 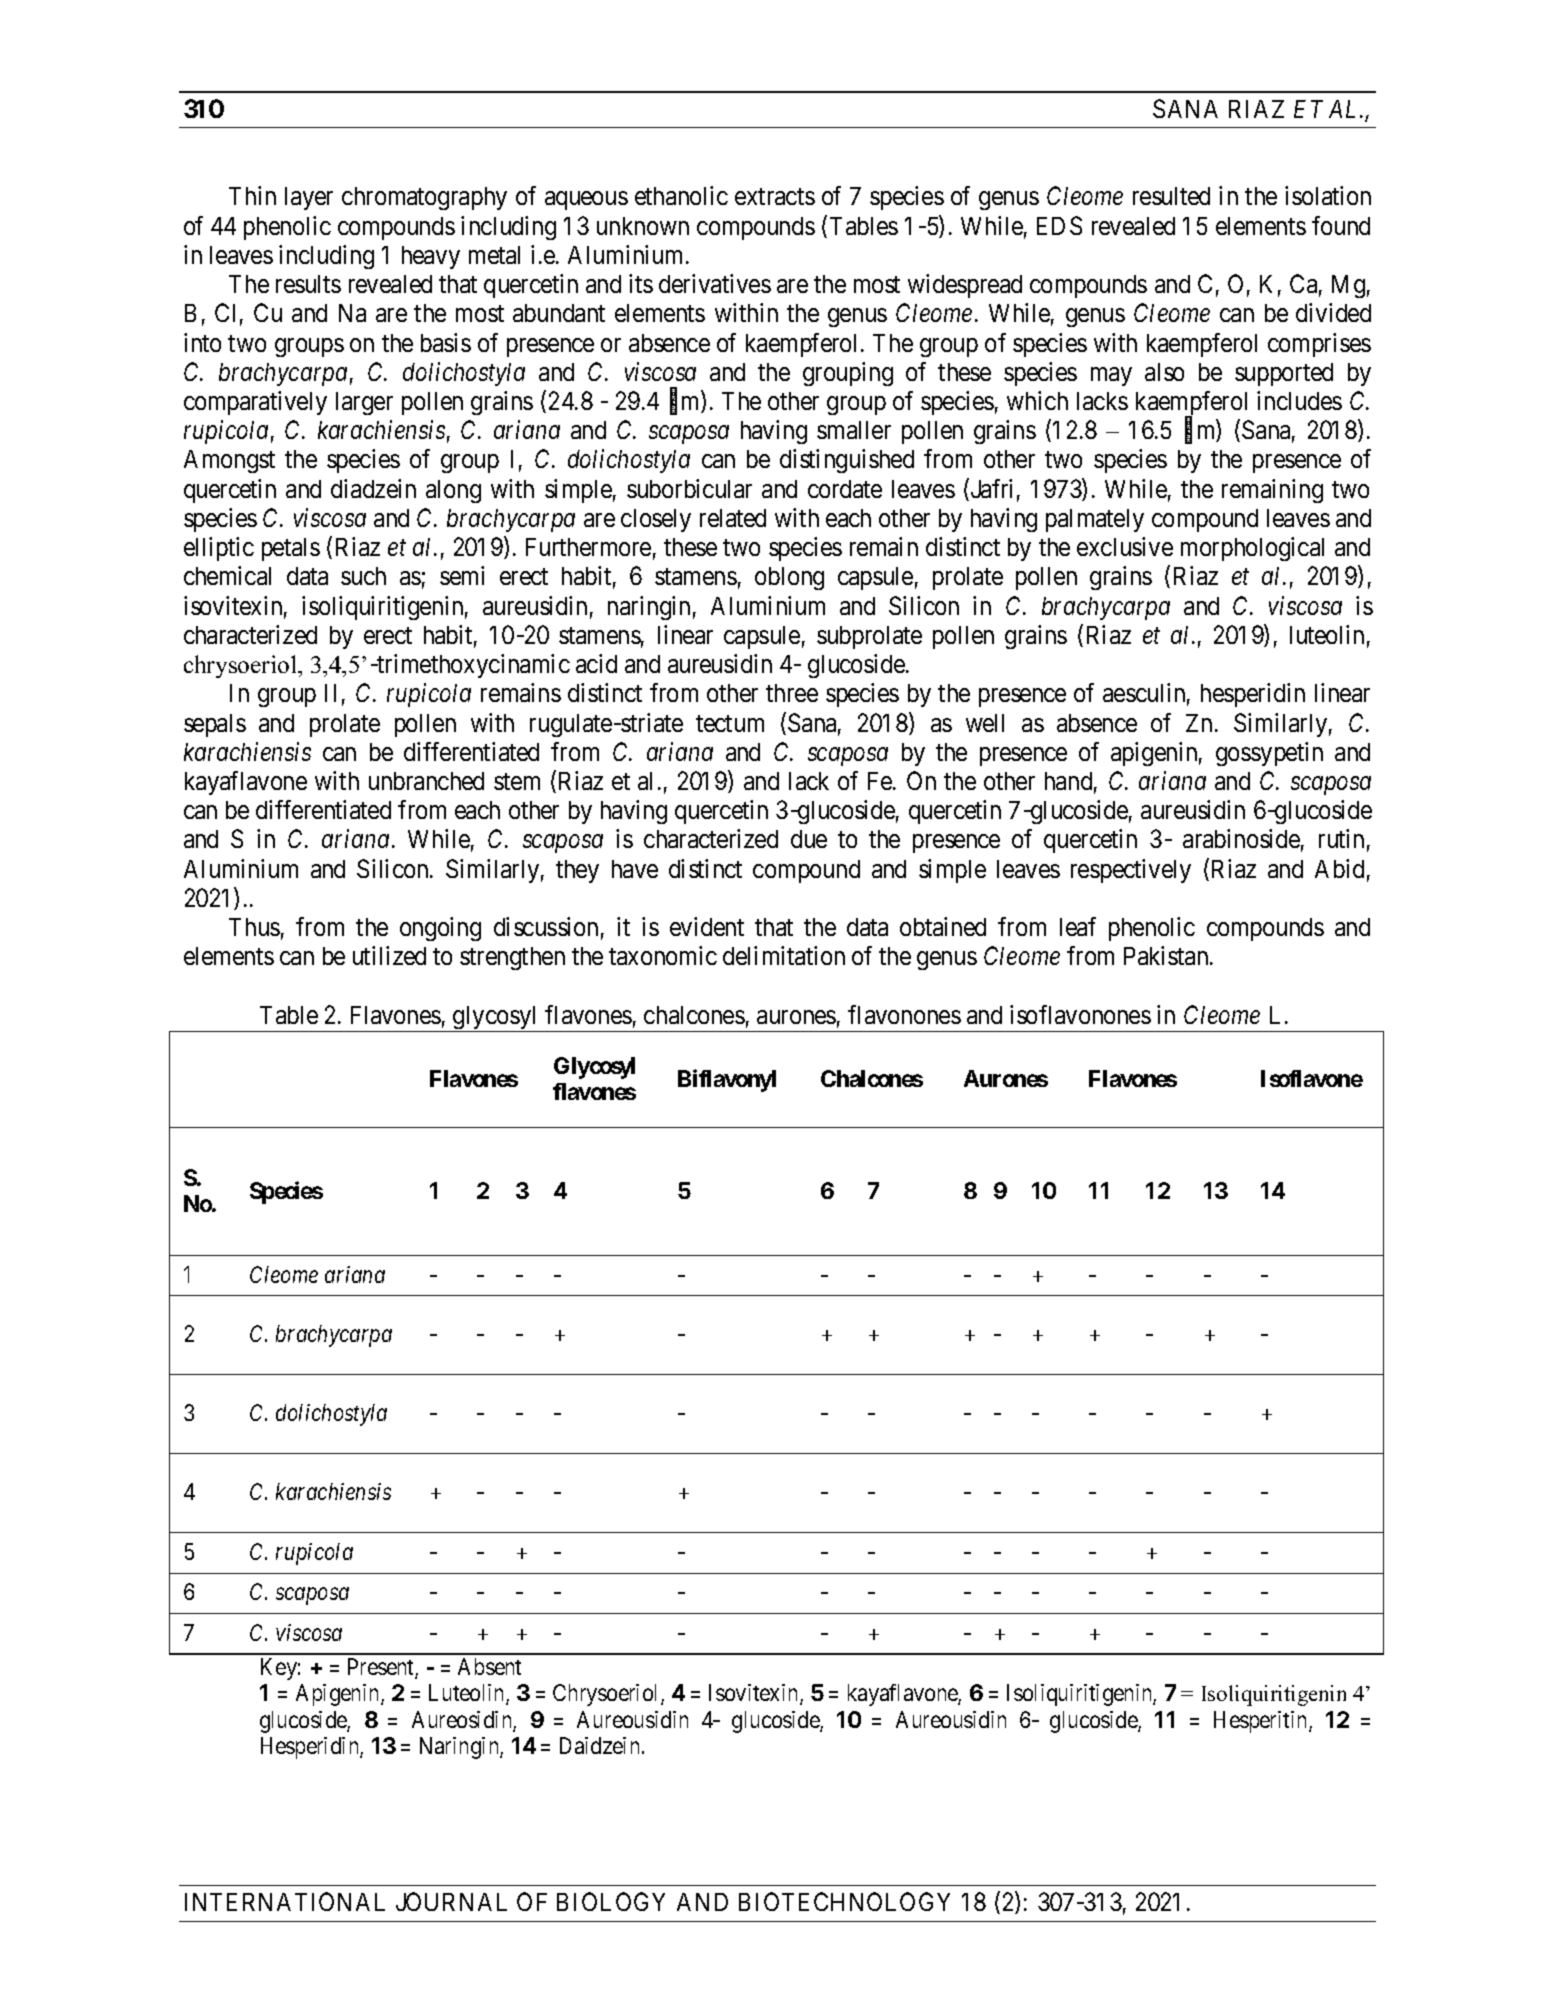 I want to click on Pakistan, so click(x=1167, y=955).
